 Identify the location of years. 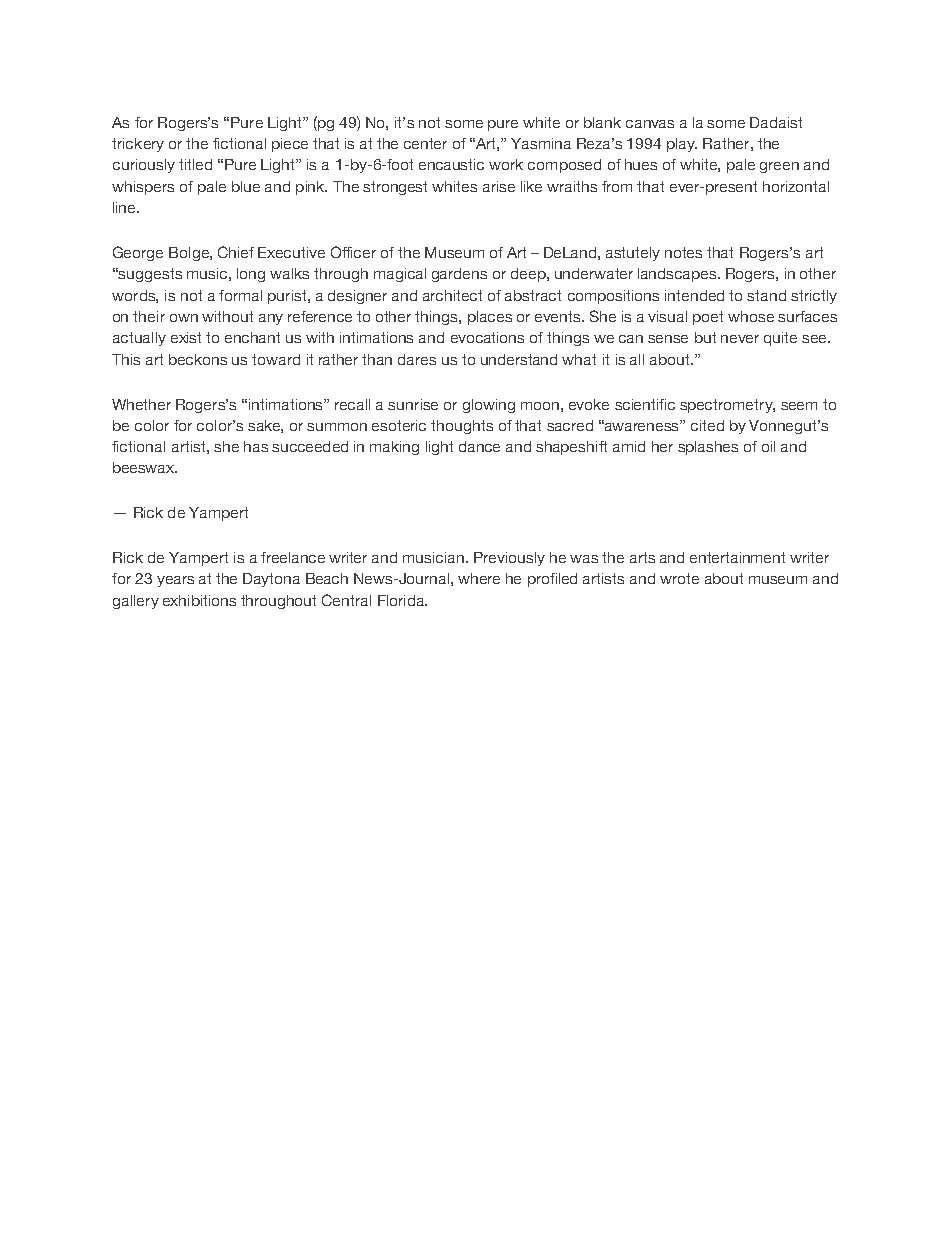
(175, 581).
